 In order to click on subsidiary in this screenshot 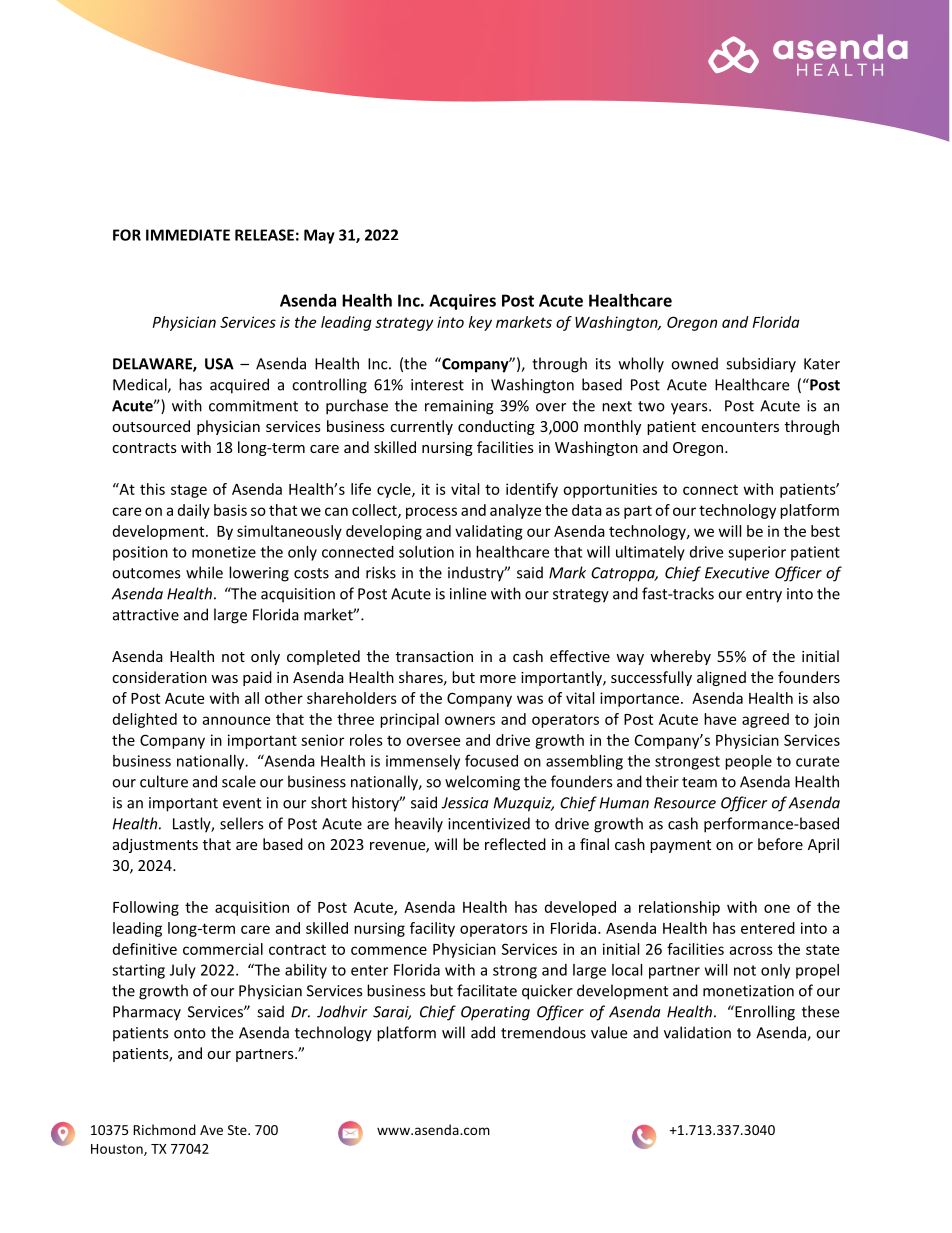, I will do `click(761, 365)`.
